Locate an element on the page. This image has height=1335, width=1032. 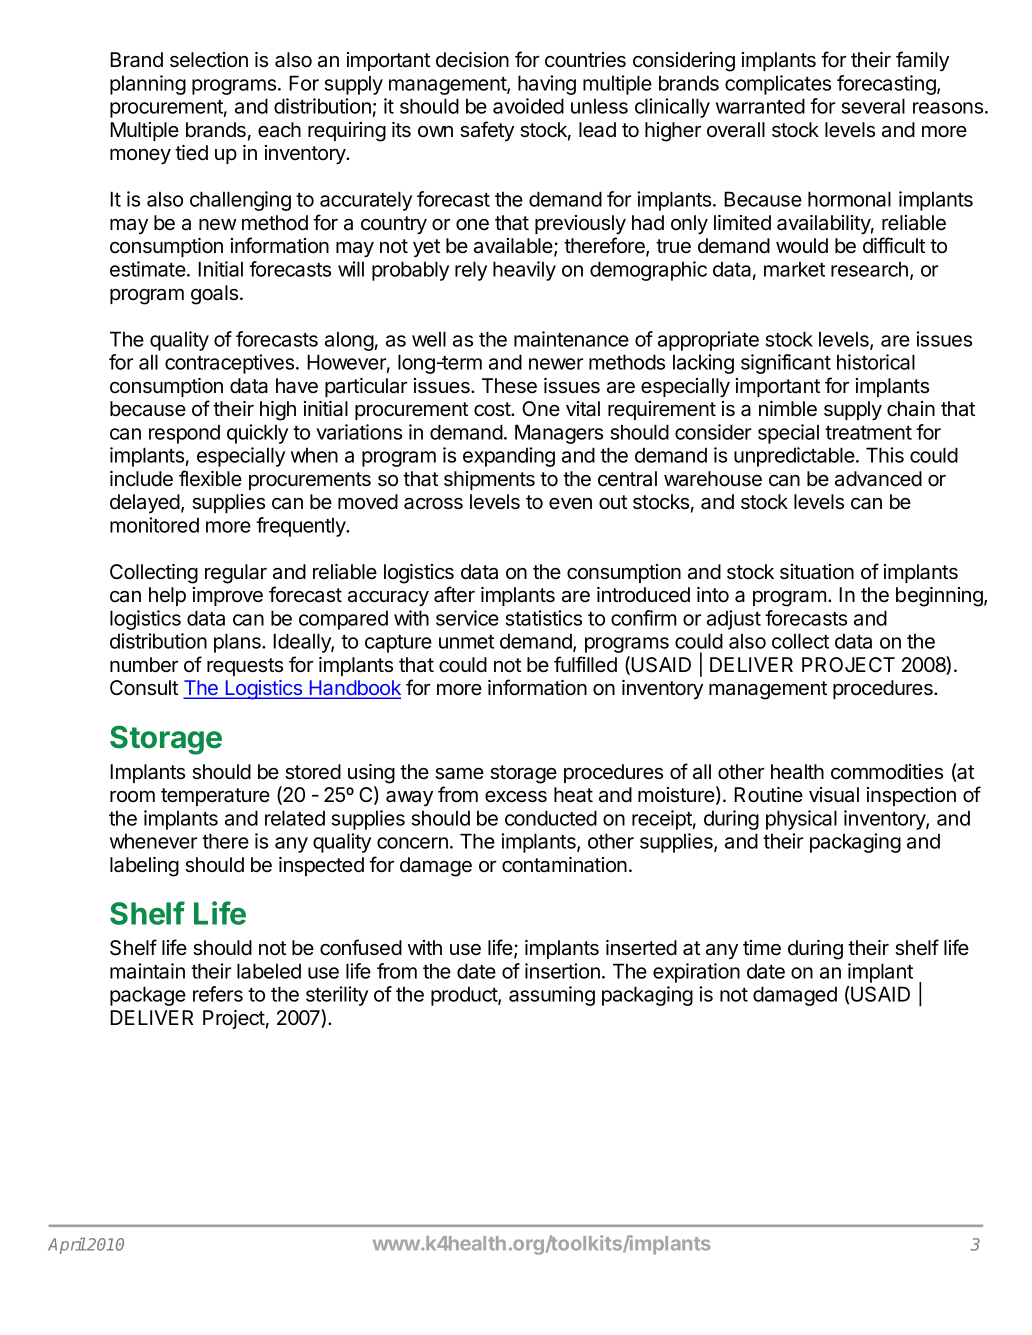
avoided is located at coordinates (528, 106).
